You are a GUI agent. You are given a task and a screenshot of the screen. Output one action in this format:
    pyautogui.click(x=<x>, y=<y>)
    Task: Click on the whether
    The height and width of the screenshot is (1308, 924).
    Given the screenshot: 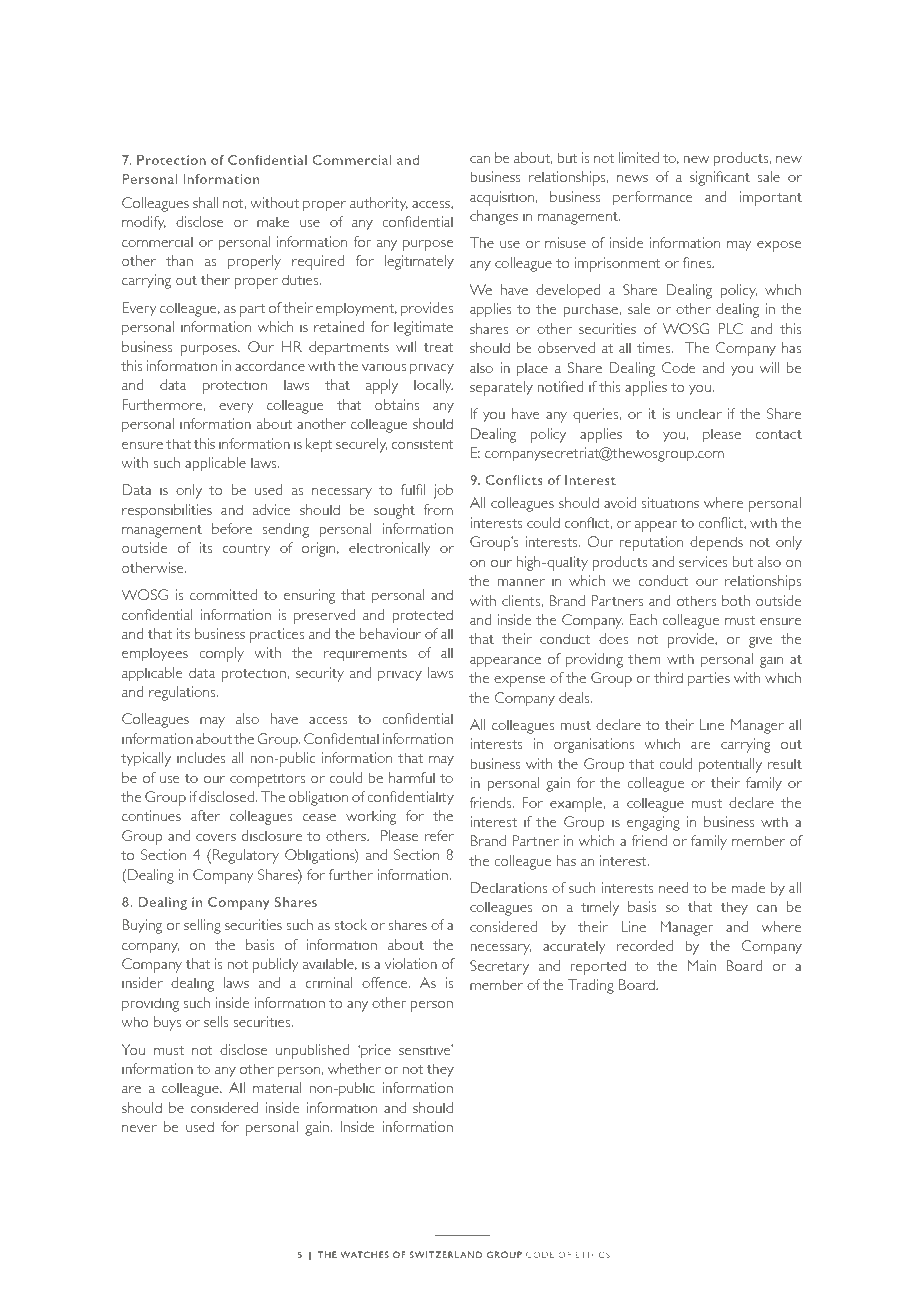 What is the action you would take?
    pyautogui.click(x=354, y=1068)
